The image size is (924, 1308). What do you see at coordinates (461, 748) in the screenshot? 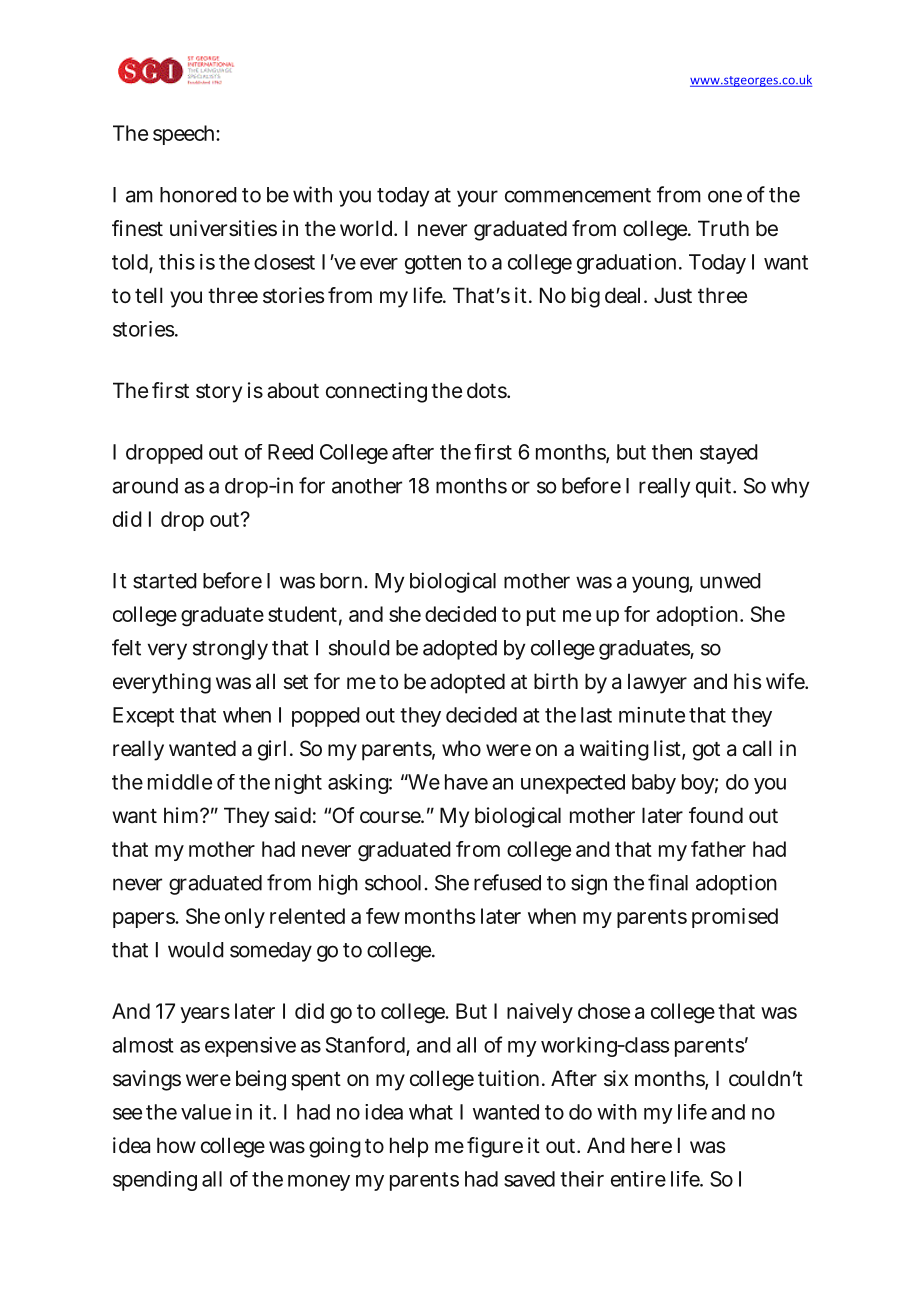
I see `who` at bounding box center [461, 748].
